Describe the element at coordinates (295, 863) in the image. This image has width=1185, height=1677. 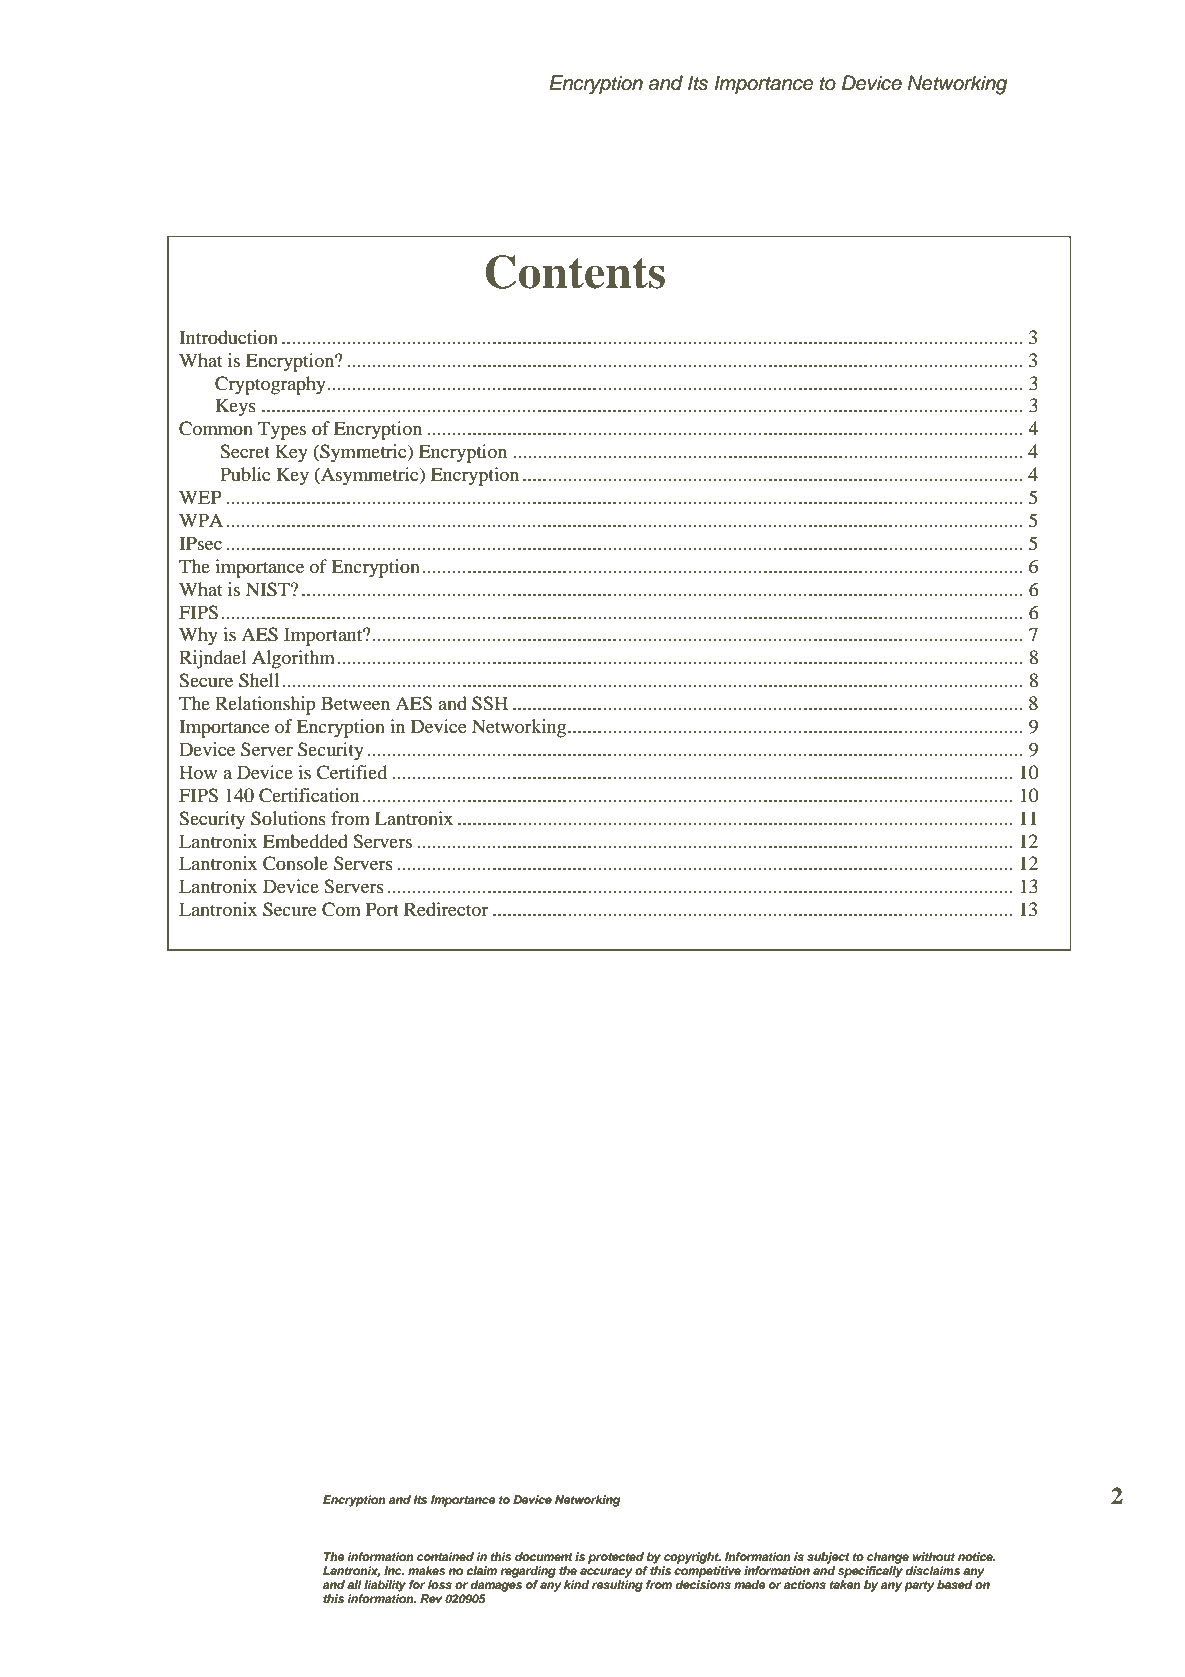
I see `Console` at that location.
